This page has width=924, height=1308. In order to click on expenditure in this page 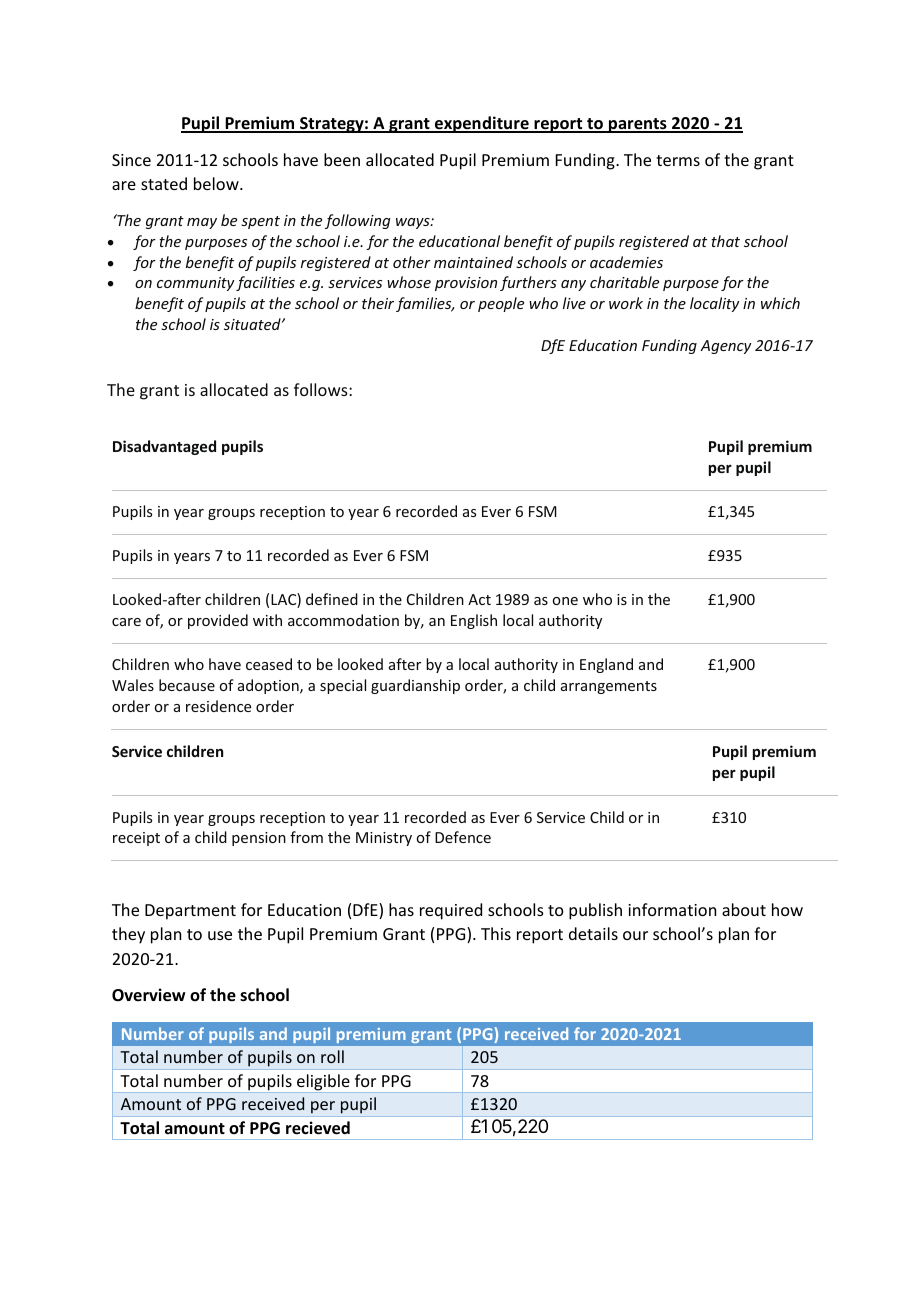, I will do `click(482, 124)`.
